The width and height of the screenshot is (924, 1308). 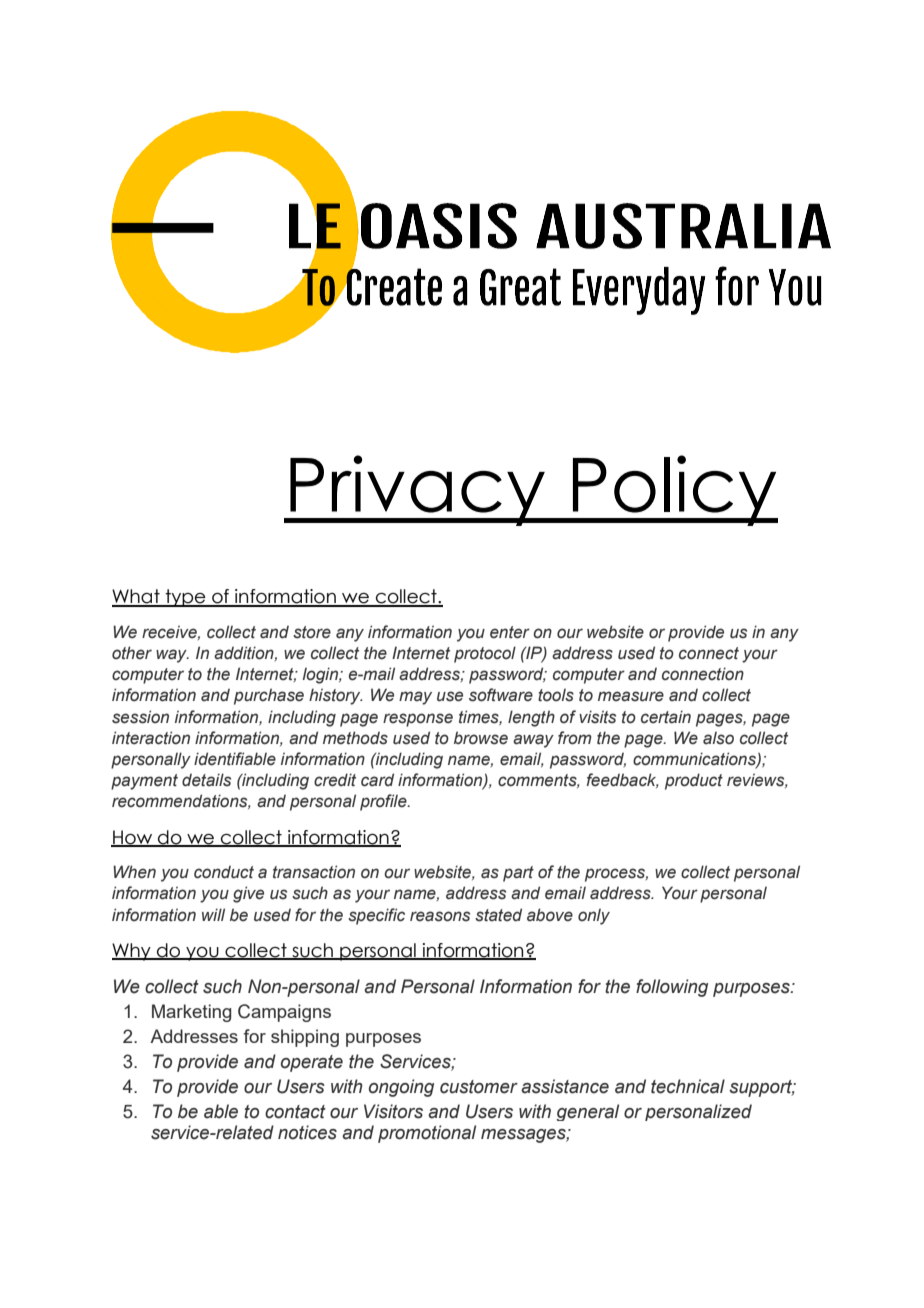 What do you see at coordinates (140, 717) in the screenshot?
I see `session` at bounding box center [140, 717].
